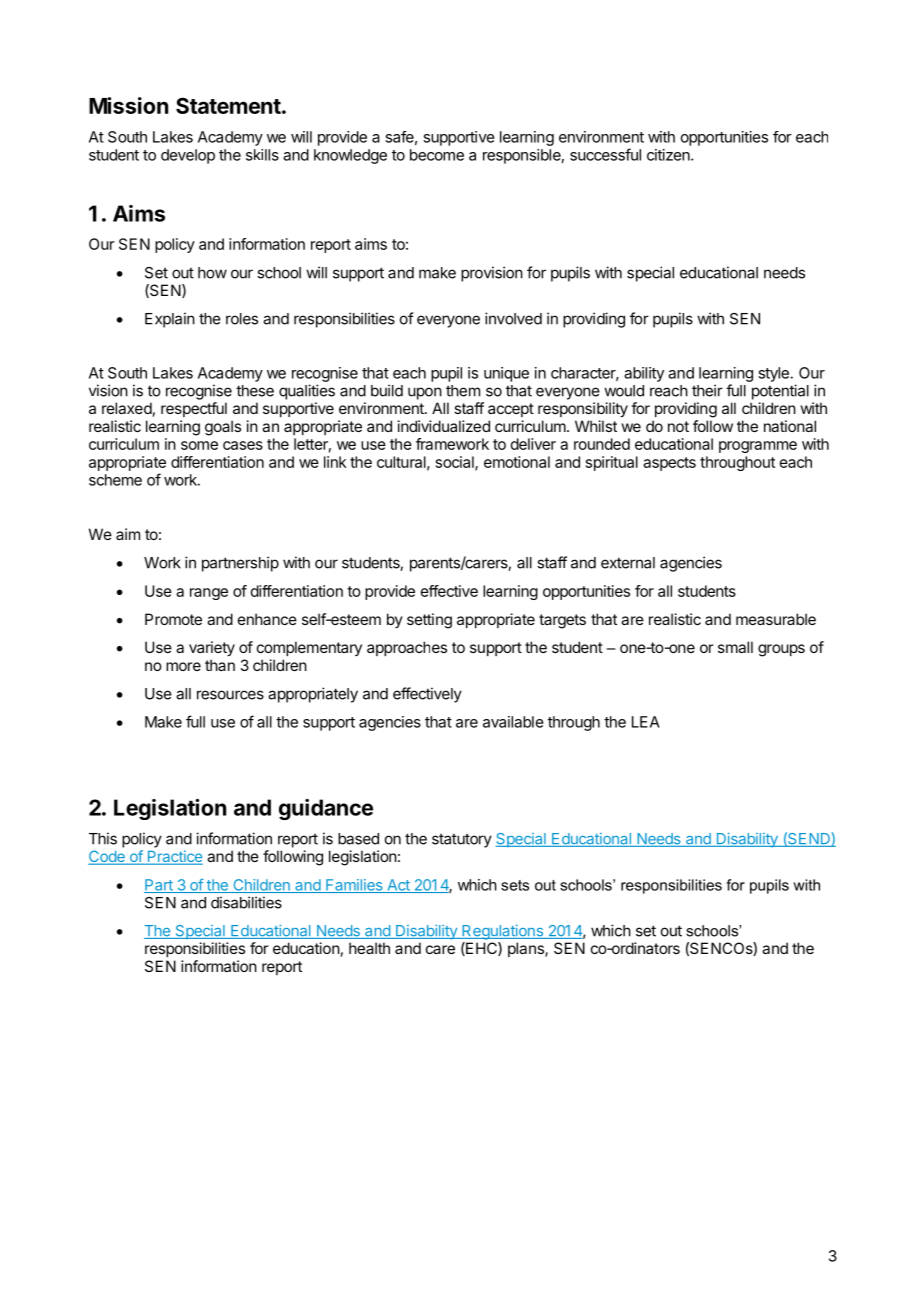 The image size is (924, 1308). I want to click on available, so click(513, 722).
